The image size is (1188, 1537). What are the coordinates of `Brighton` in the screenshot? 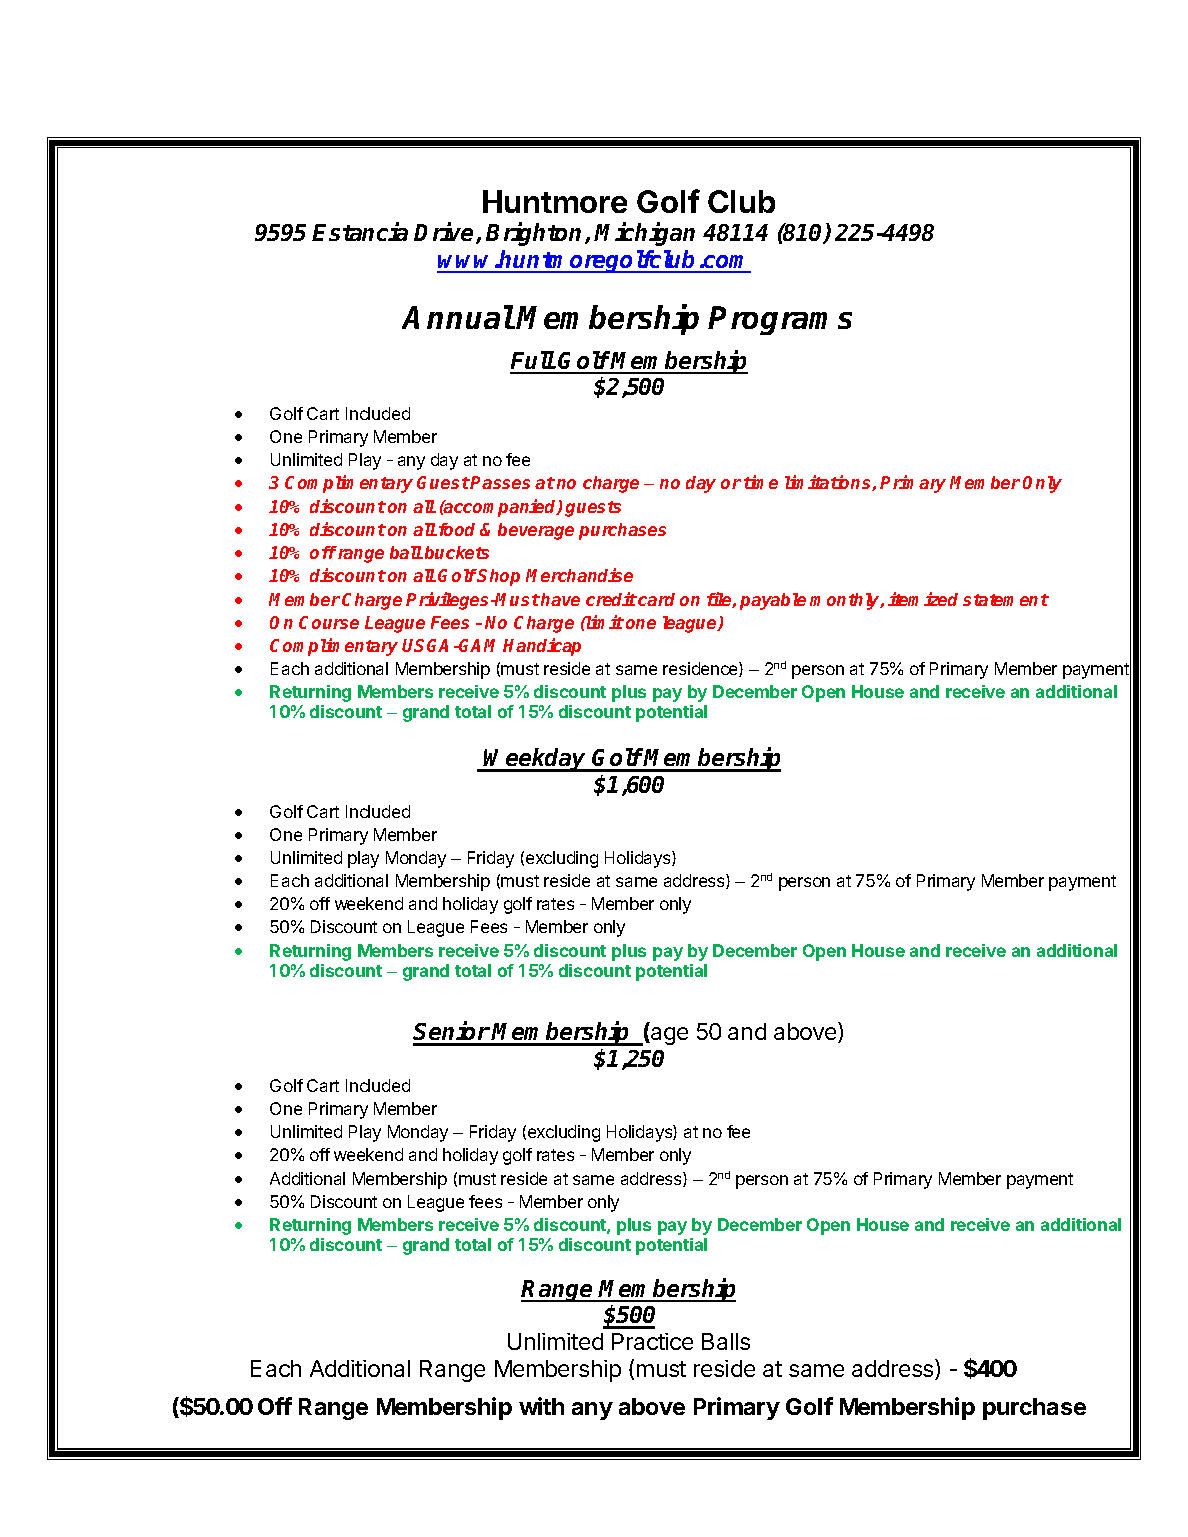 It's located at (536, 234).
